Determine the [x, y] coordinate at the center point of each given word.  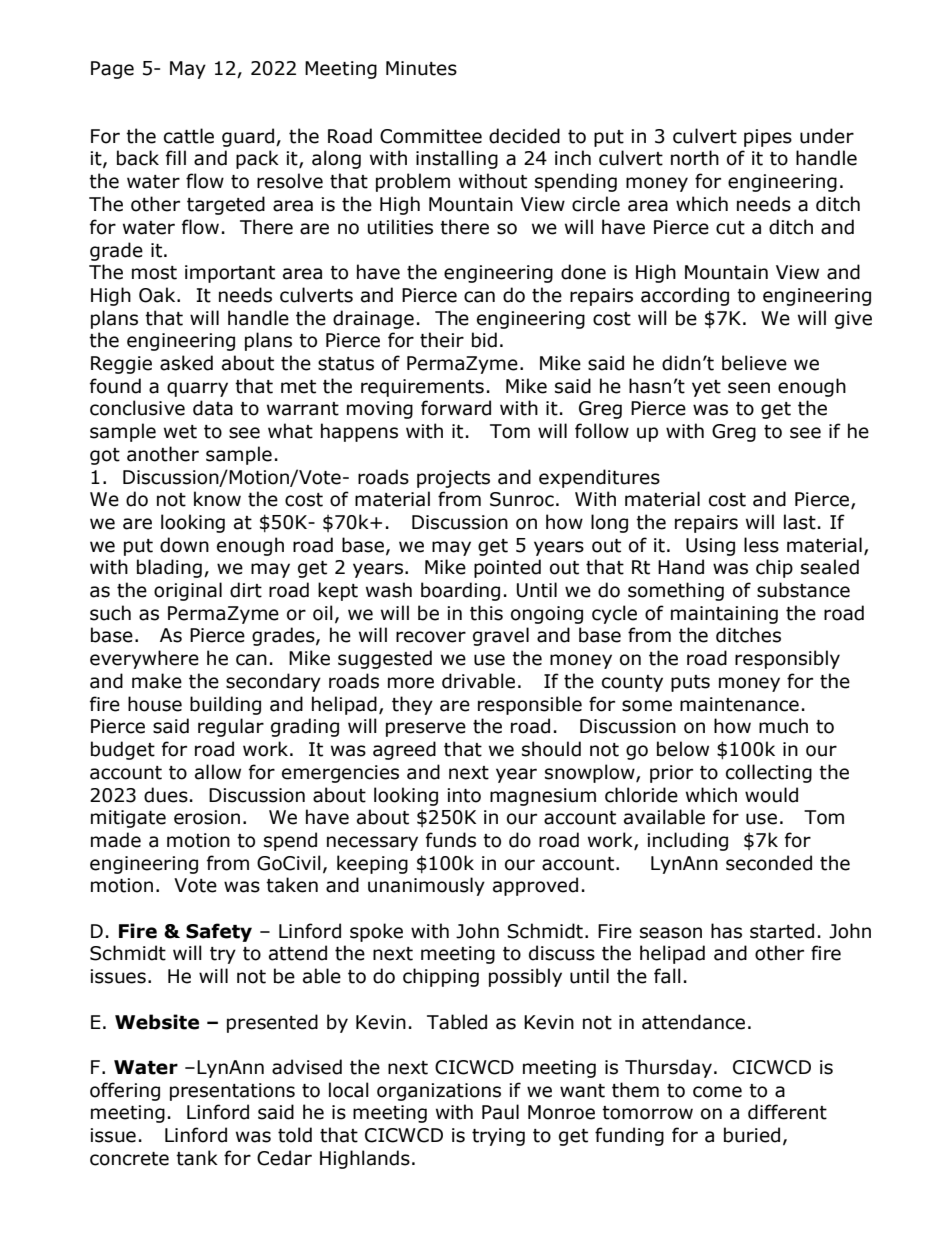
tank [197, 1158]
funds [451, 840]
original [188, 591]
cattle [189, 136]
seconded [769, 863]
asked [186, 363]
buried [752, 1135]
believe [754, 363]
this [486, 613]
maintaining [724, 615]
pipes [768, 138]
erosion [207, 817]
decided [524, 136]
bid [484, 340]
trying [498, 1137]
